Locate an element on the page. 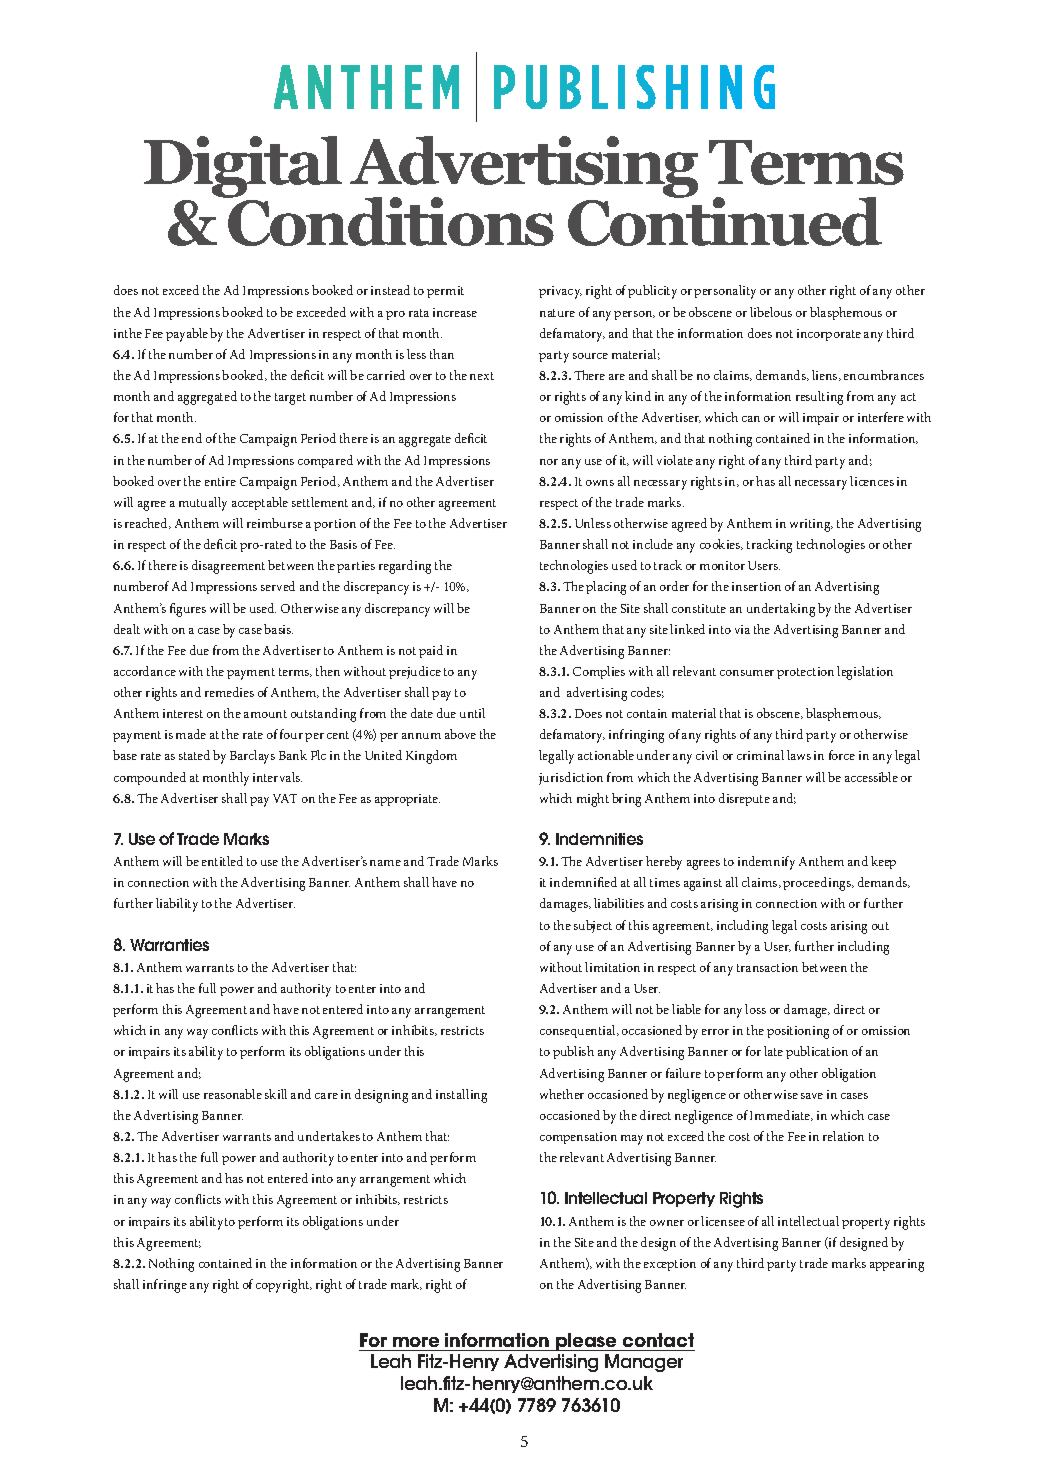 The width and height of the page is (1049, 1483). Warranties is located at coordinates (169, 945).
